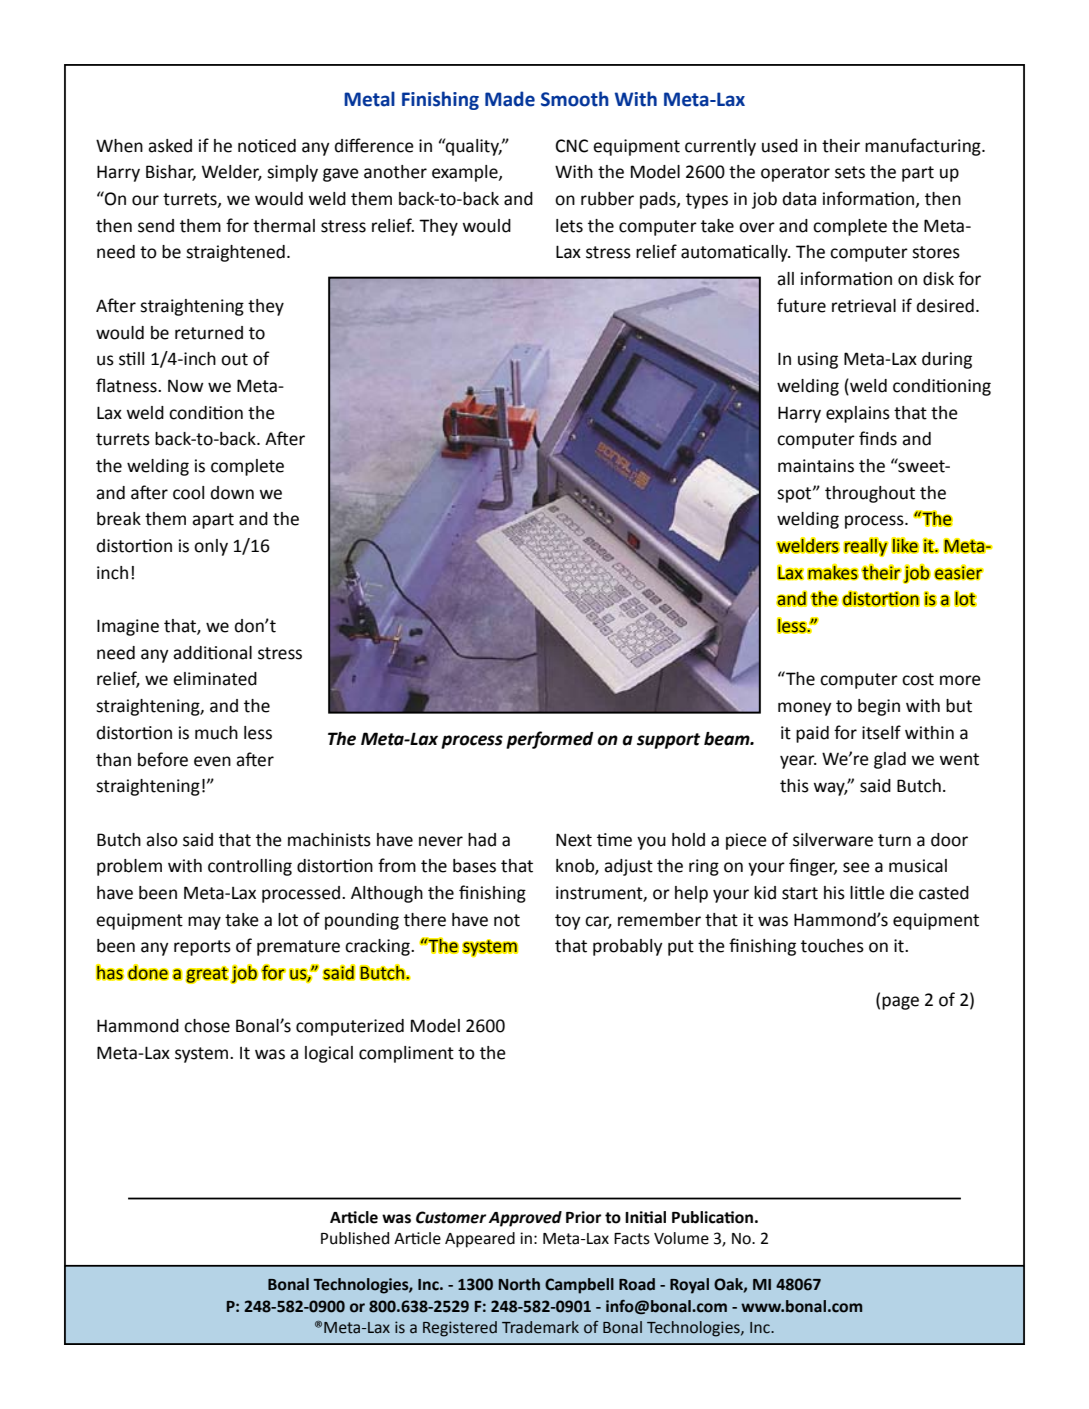 Image resolution: width=1089 pixels, height=1409 pixels. I want to click on CNC, so click(572, 146).
